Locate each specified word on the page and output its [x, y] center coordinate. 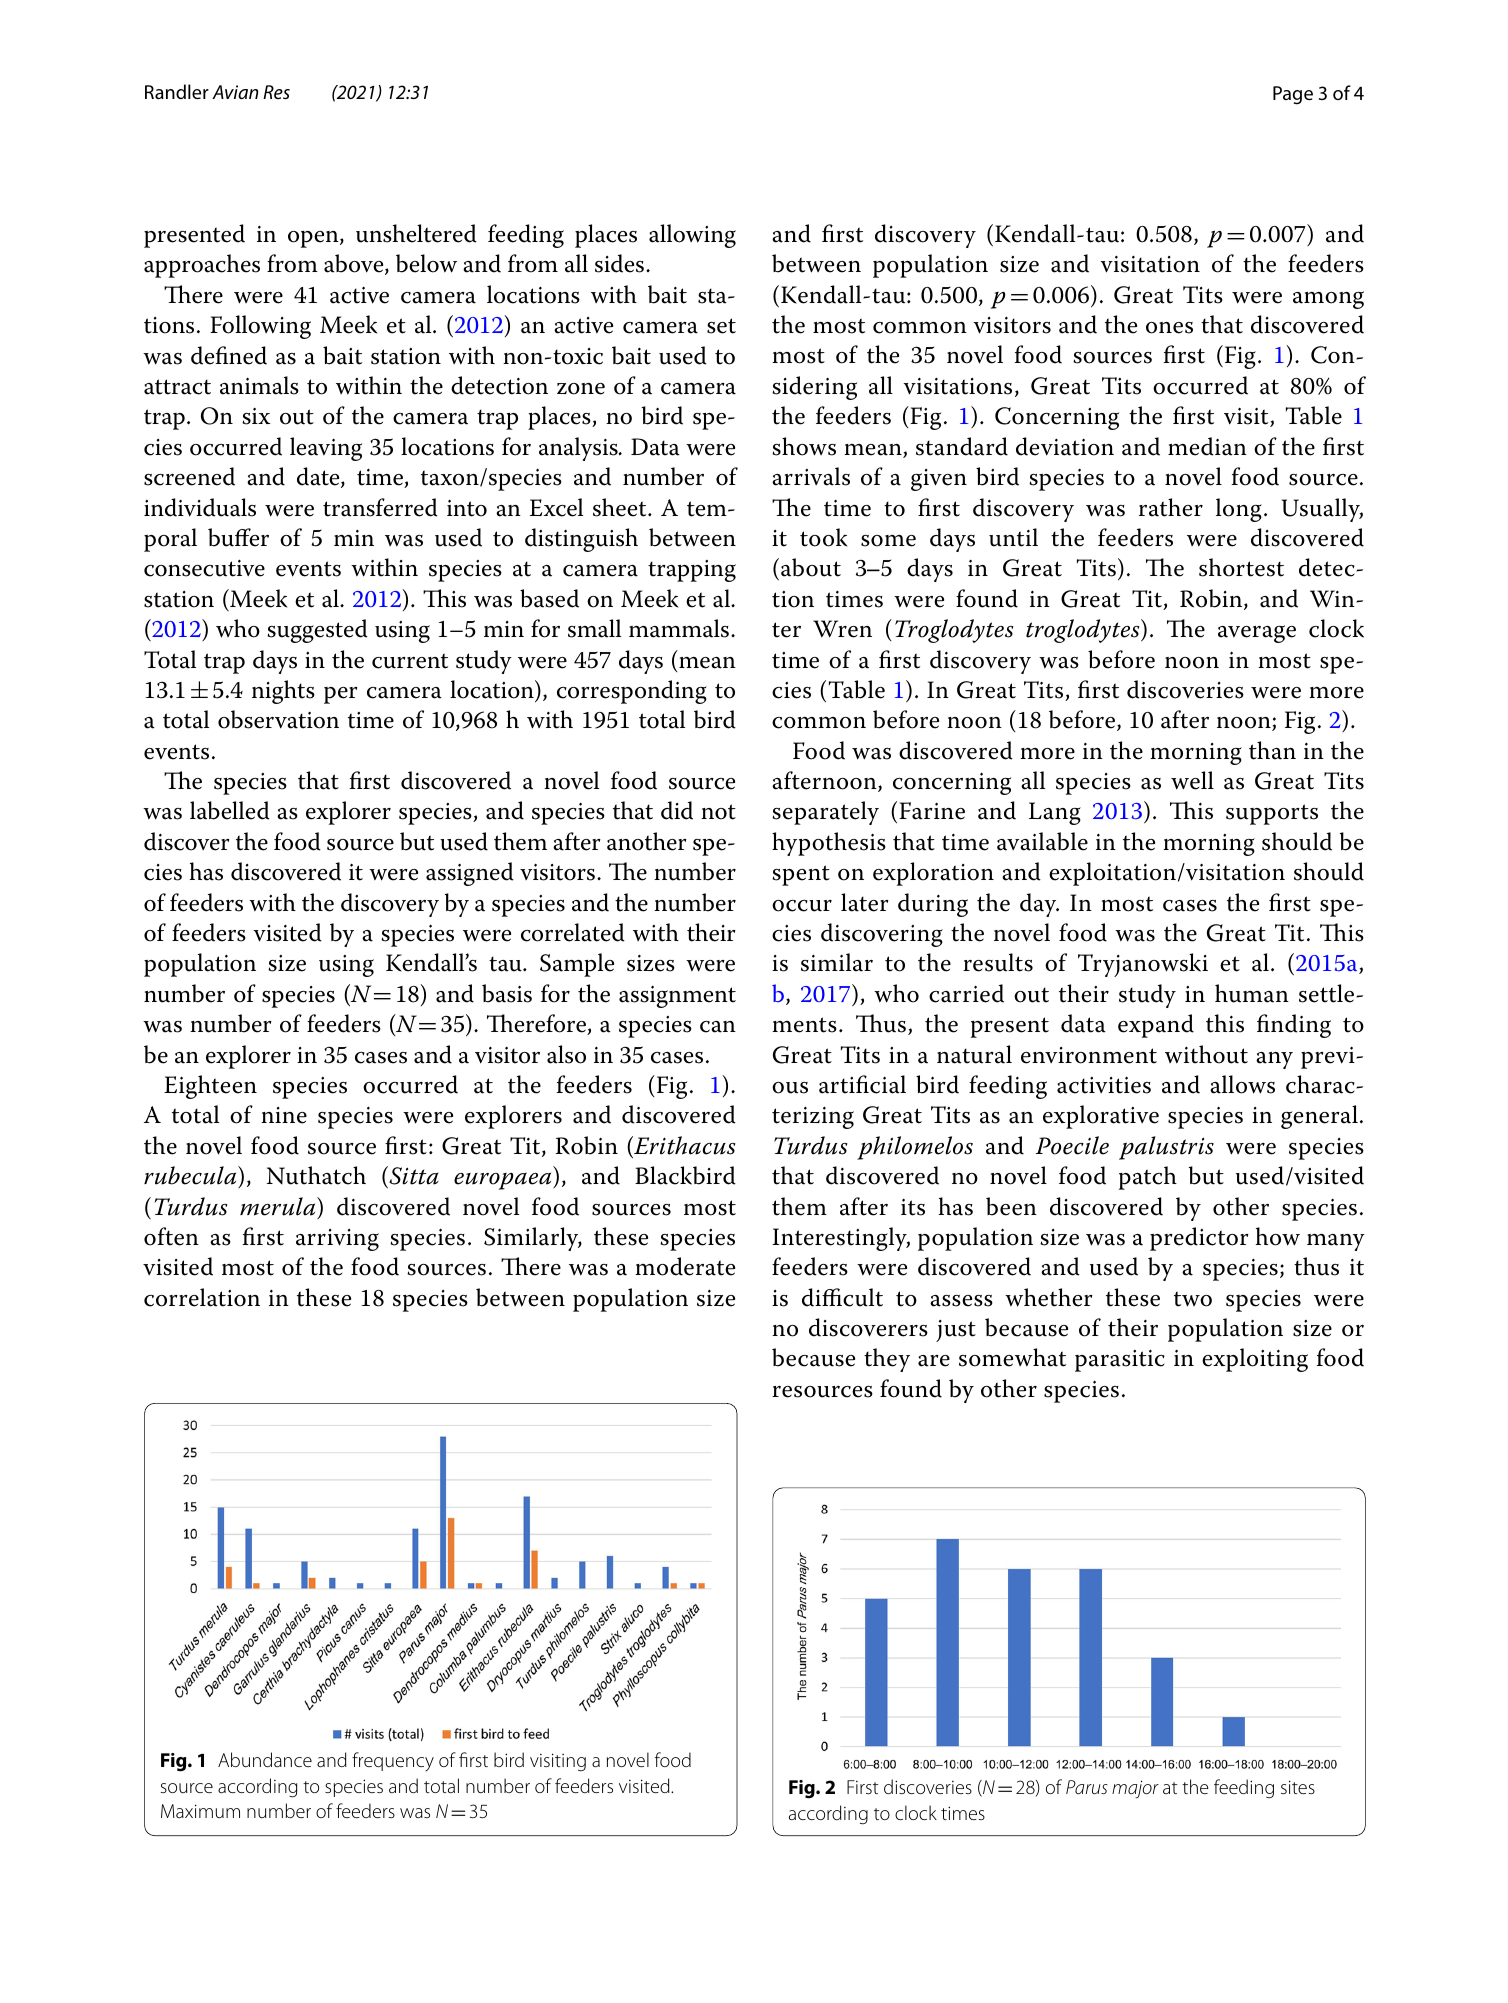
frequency [393, 1761]
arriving [337, 1240]
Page [1293, 95]
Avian [235, 92]
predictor [1199, 1239]
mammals [679, 628]
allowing [692, 236]
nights [283, 692]
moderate [685, 1266]
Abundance [265, 1759]
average [1257, 634]
